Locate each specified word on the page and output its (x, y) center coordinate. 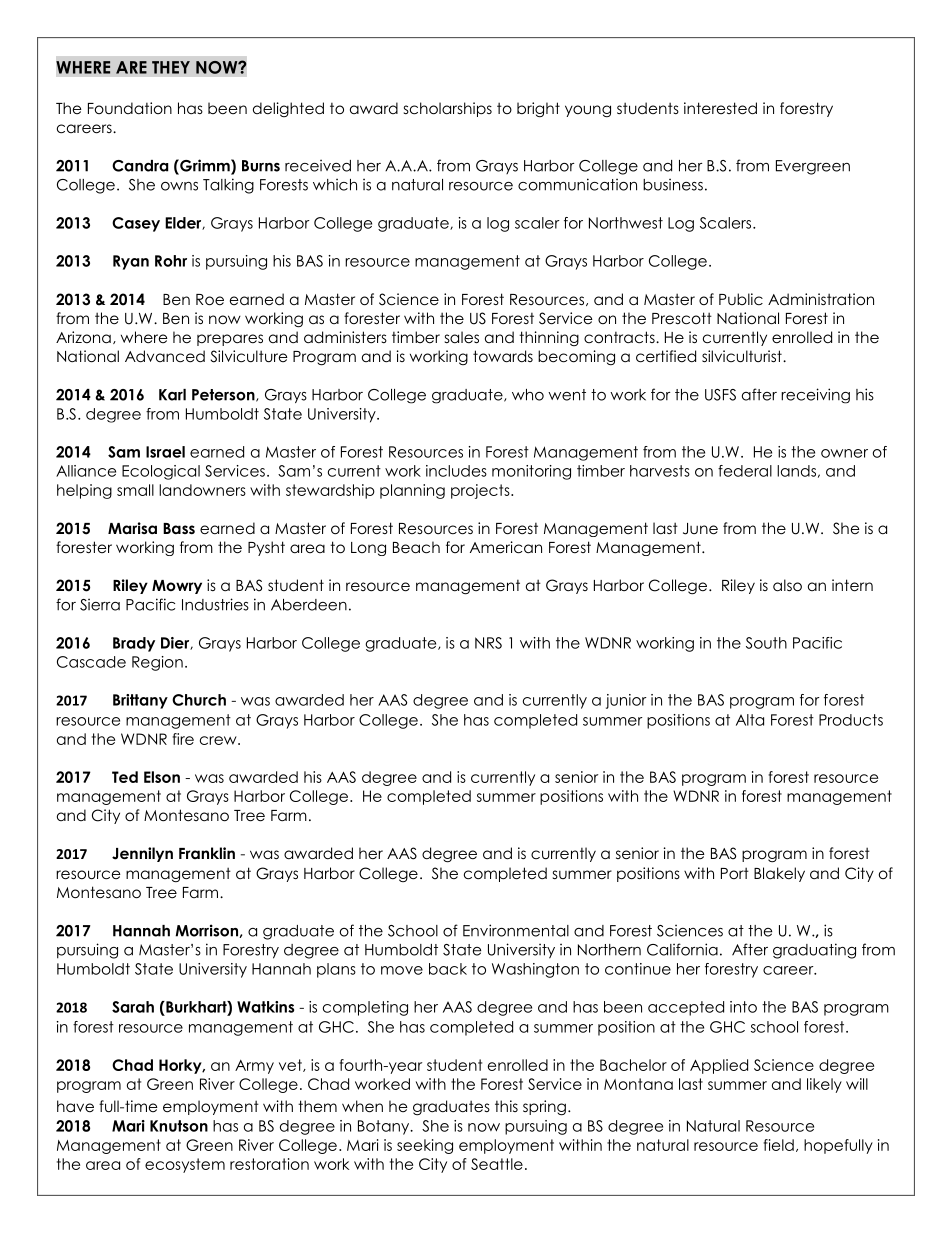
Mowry (177, 587)
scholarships (448, 109)
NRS (488, 643)
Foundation (130, 108)
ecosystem (185, 1165)
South (766, 643)
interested (720, 108)
